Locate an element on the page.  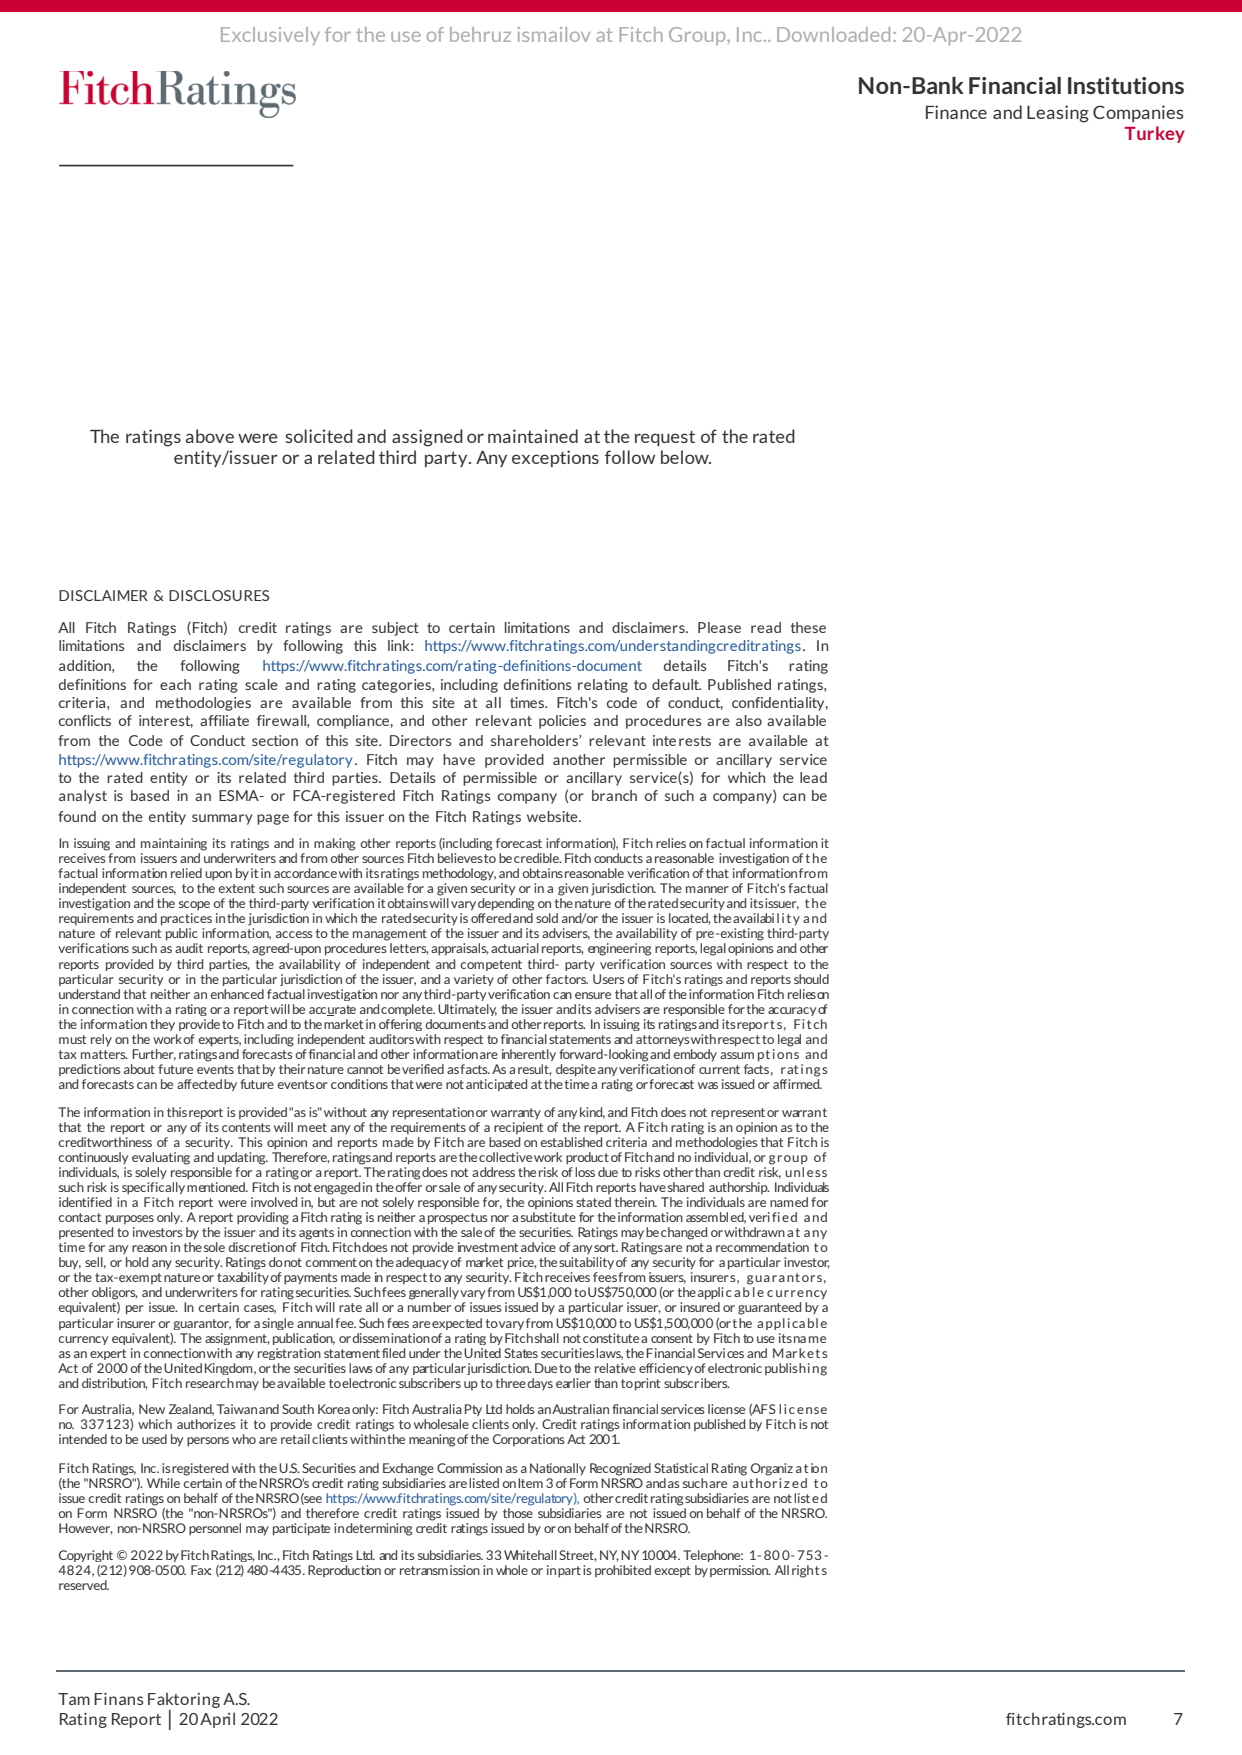
permission is located at coordinates (740, 1571).
